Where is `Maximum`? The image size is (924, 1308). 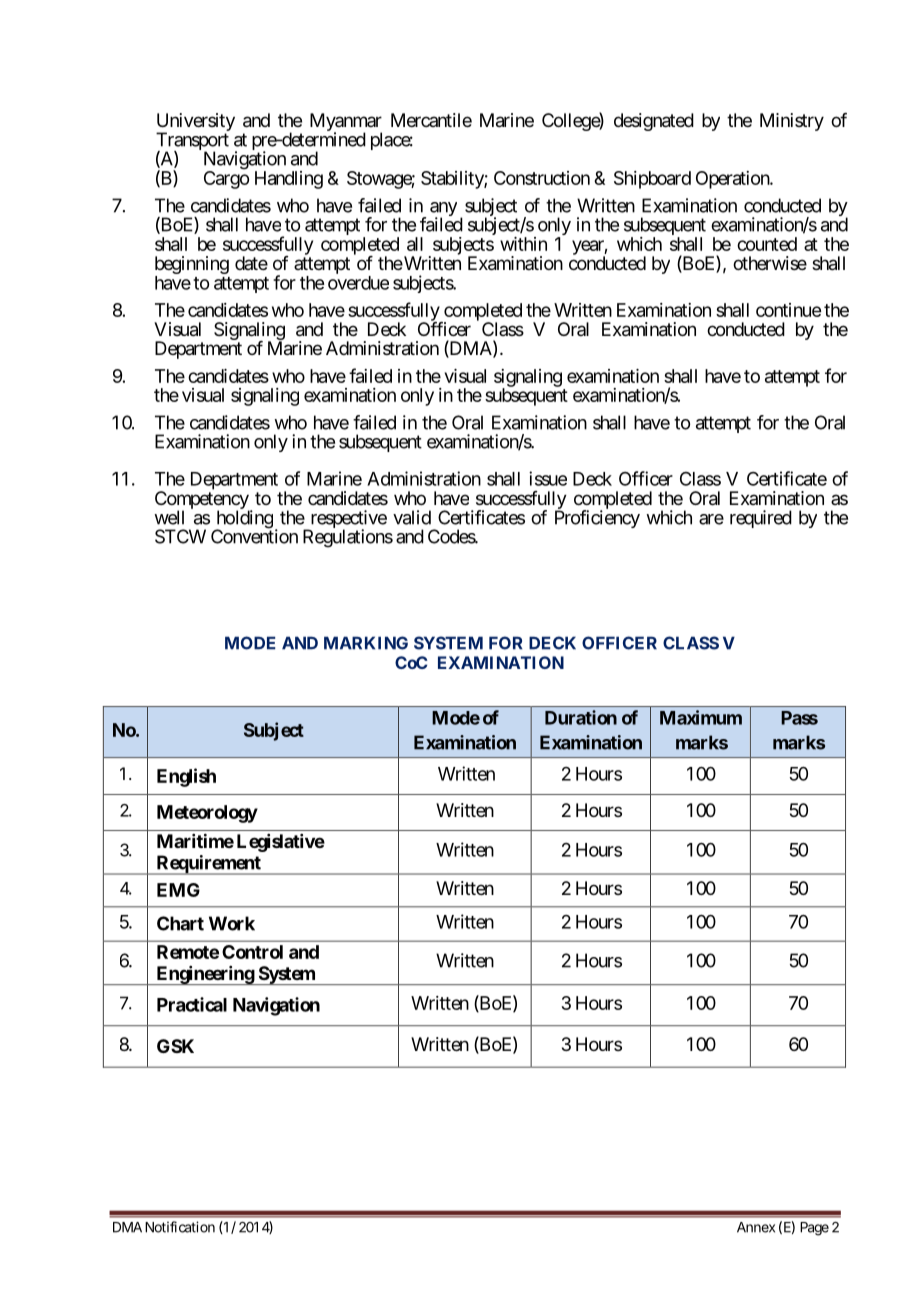 Maximum is located at coordinates (701, 717).
